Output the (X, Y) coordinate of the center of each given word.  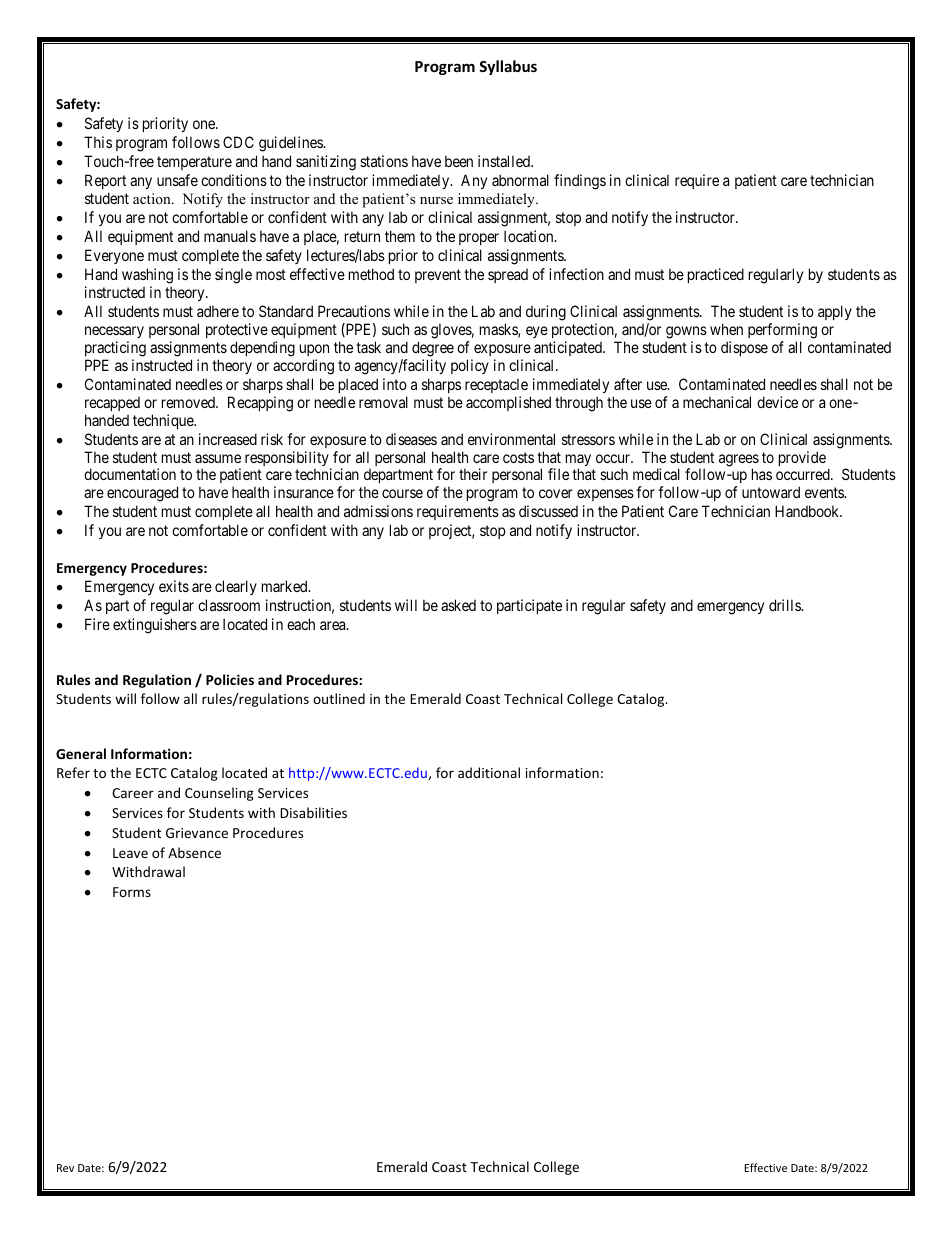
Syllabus (508, 67)
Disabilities (313, 812)
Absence (194, 852)
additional (489, 772)
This (98, 142)
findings (580, 182)
